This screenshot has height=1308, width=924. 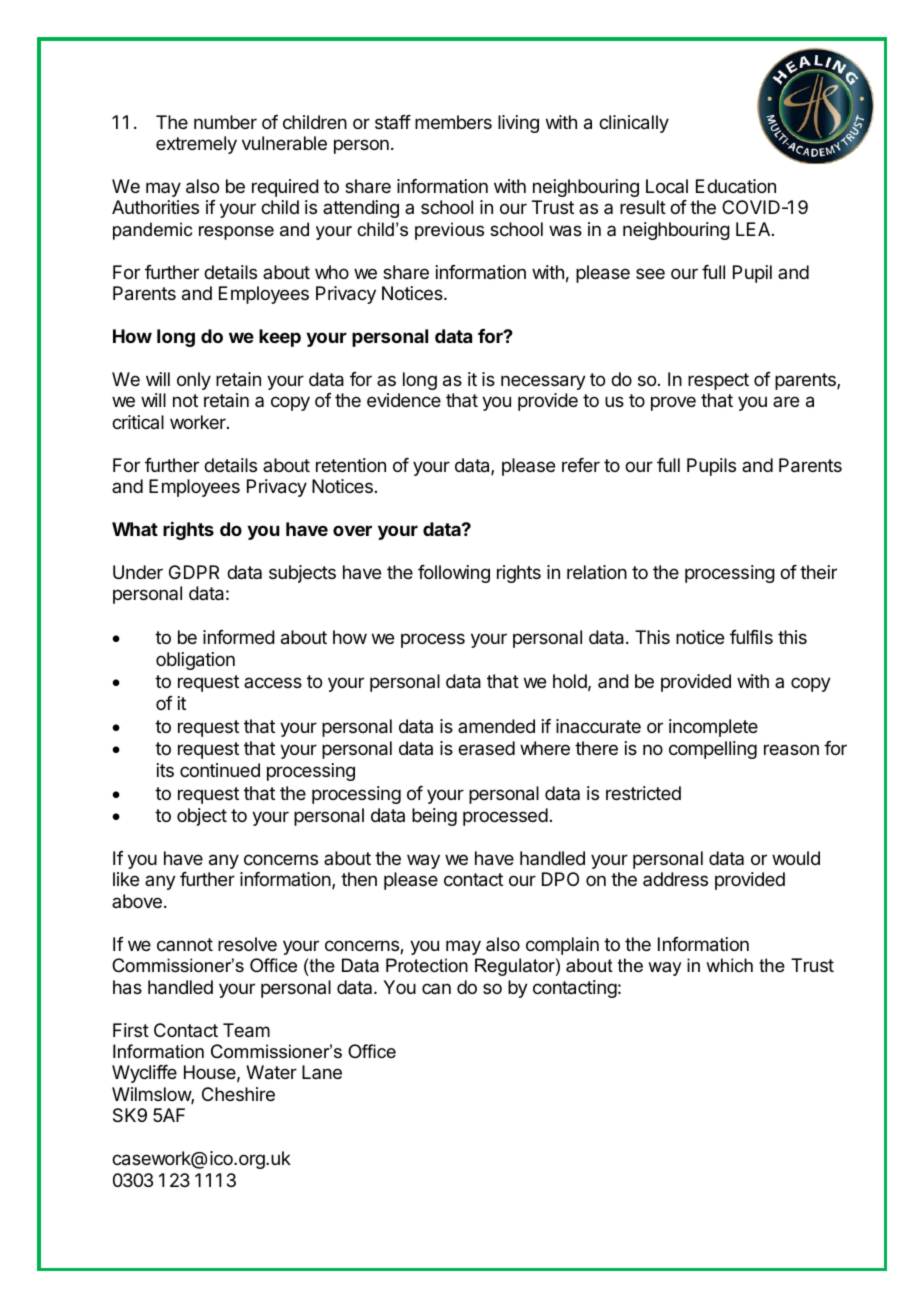 I want to click on following, so click(x=454, y=574).
